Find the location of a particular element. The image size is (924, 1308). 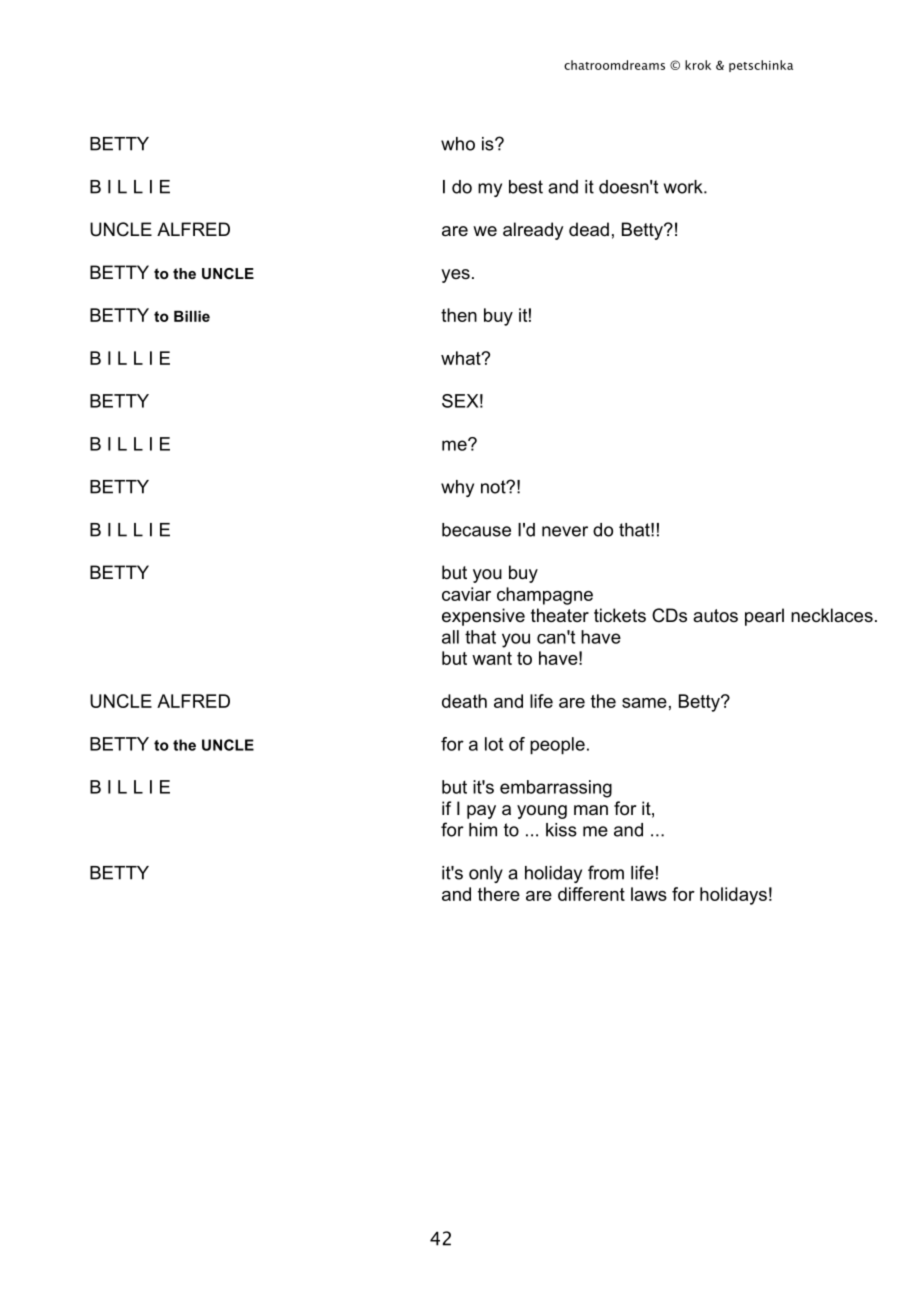

same is located at coordinates (644, 703).
